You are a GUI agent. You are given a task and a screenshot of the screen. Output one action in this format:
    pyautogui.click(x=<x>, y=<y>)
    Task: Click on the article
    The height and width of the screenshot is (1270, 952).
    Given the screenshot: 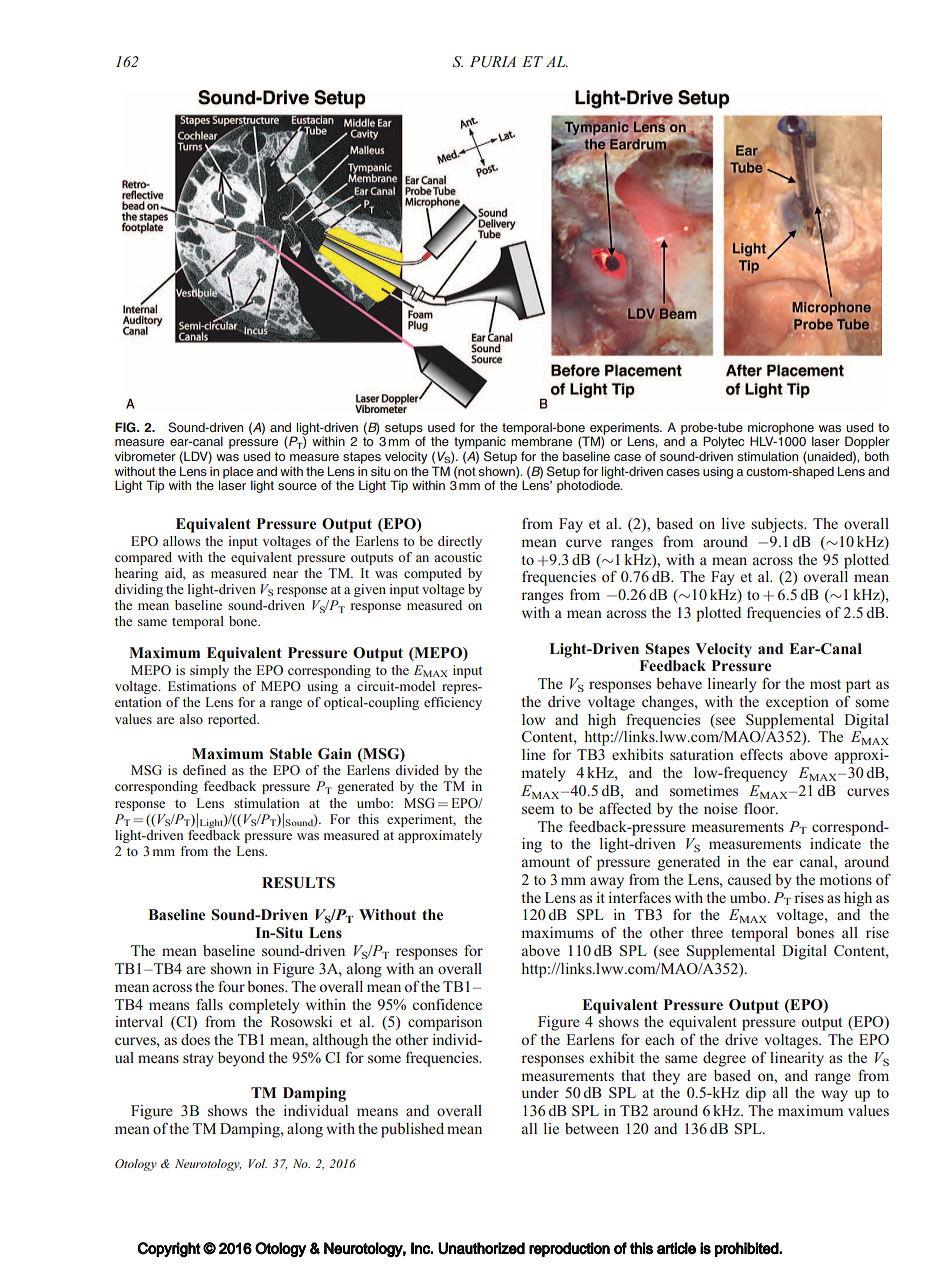 What is the action you would take?
    pyautogui.click(x=676, y=1248)
